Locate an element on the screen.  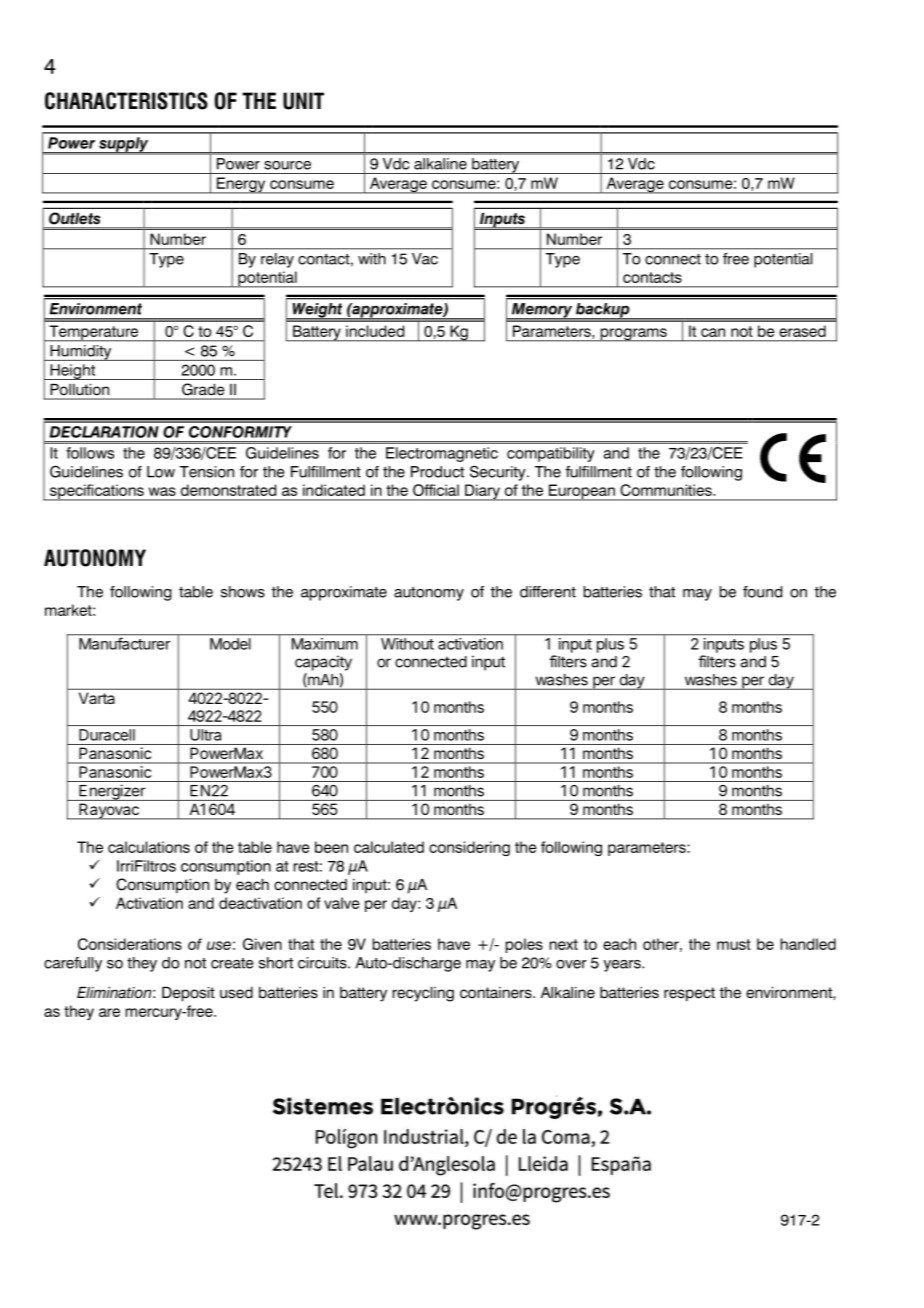
supply is located at coordinates (124, 145).
